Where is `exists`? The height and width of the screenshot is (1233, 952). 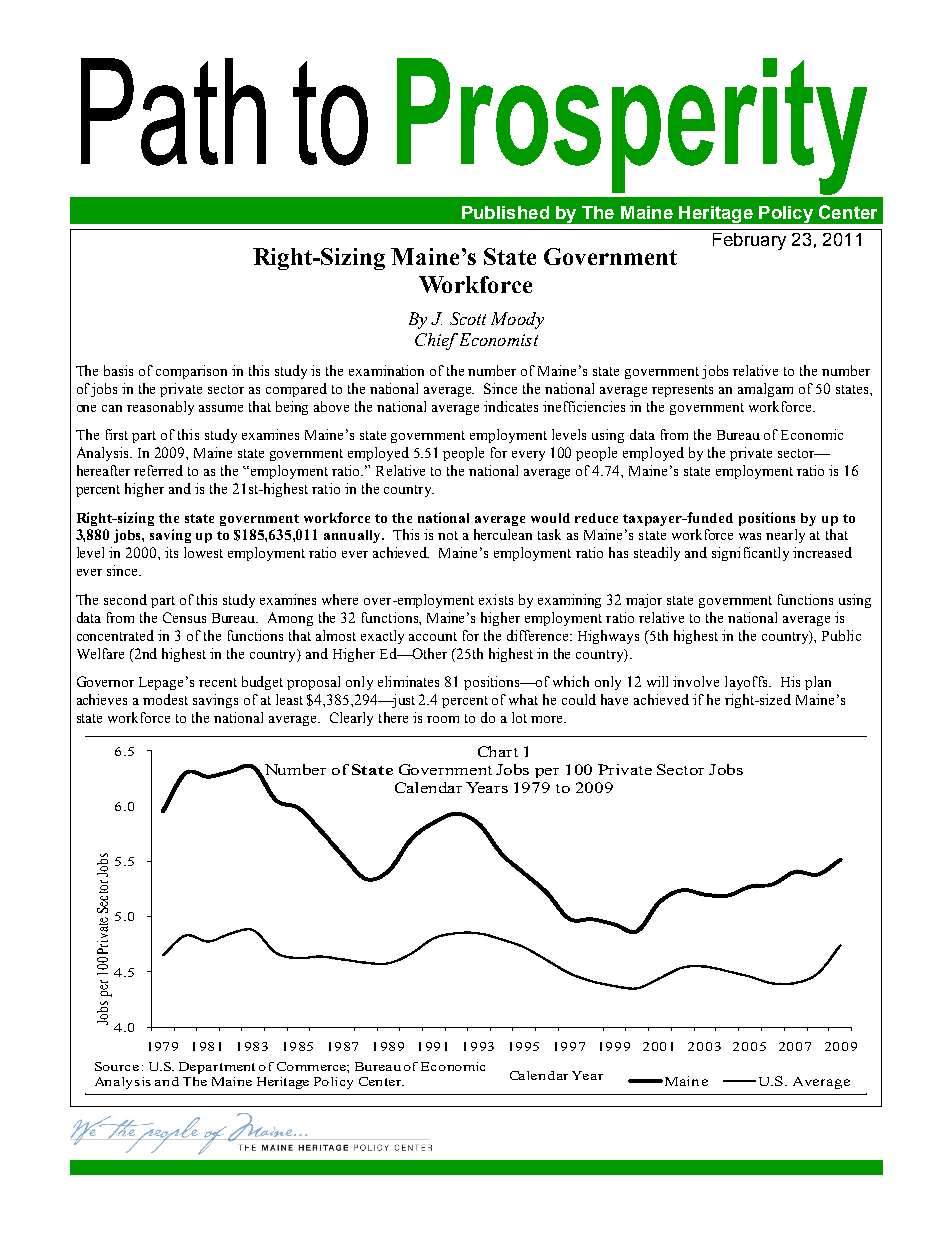 exists is located at coordinates (496, 599).
